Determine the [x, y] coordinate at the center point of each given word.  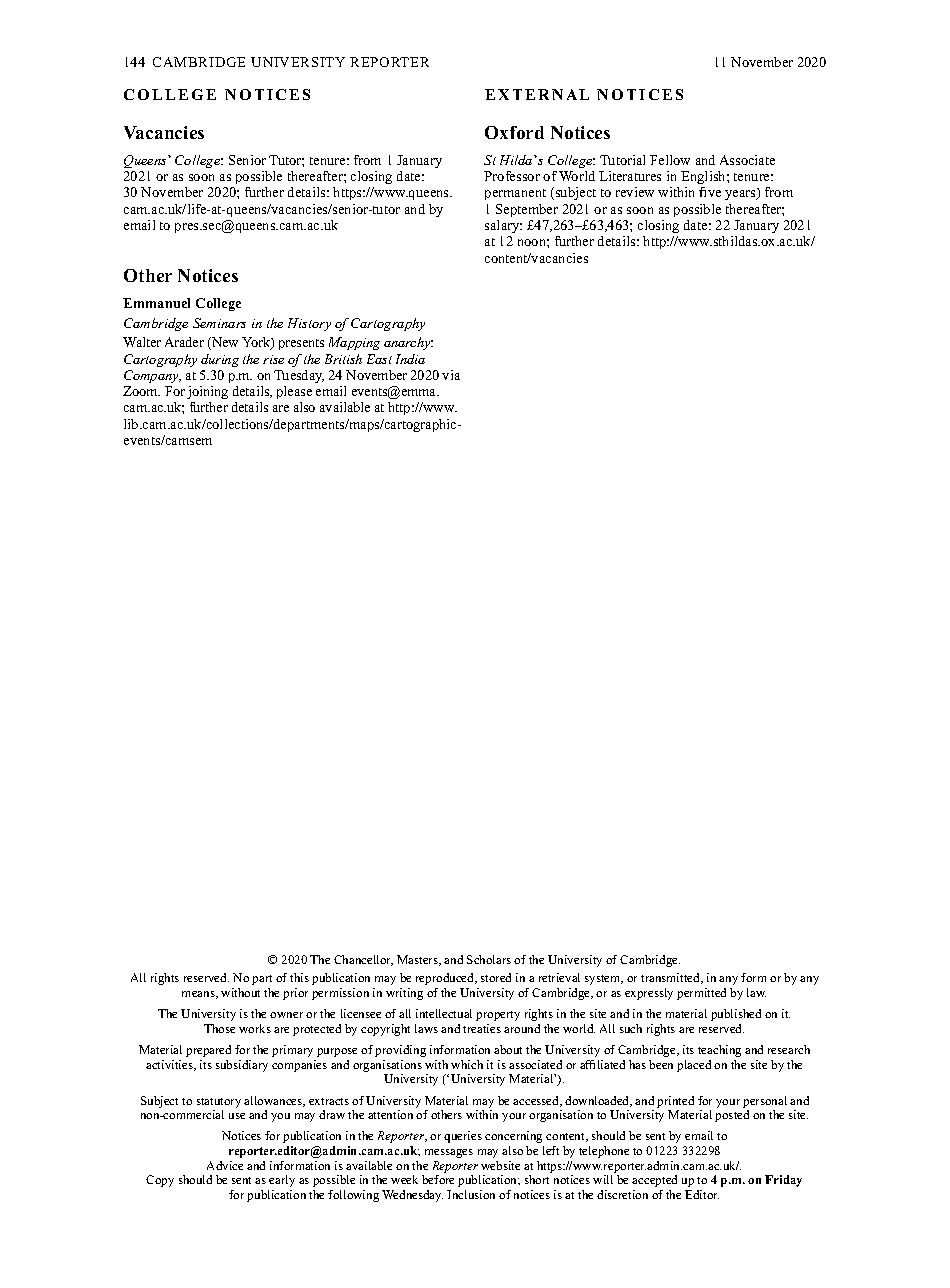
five [710, 192]
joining [207, 392]
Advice [225, 1165]
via [451, 375]
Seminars [219, 323]
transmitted [672, 978]
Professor [512, 176]
